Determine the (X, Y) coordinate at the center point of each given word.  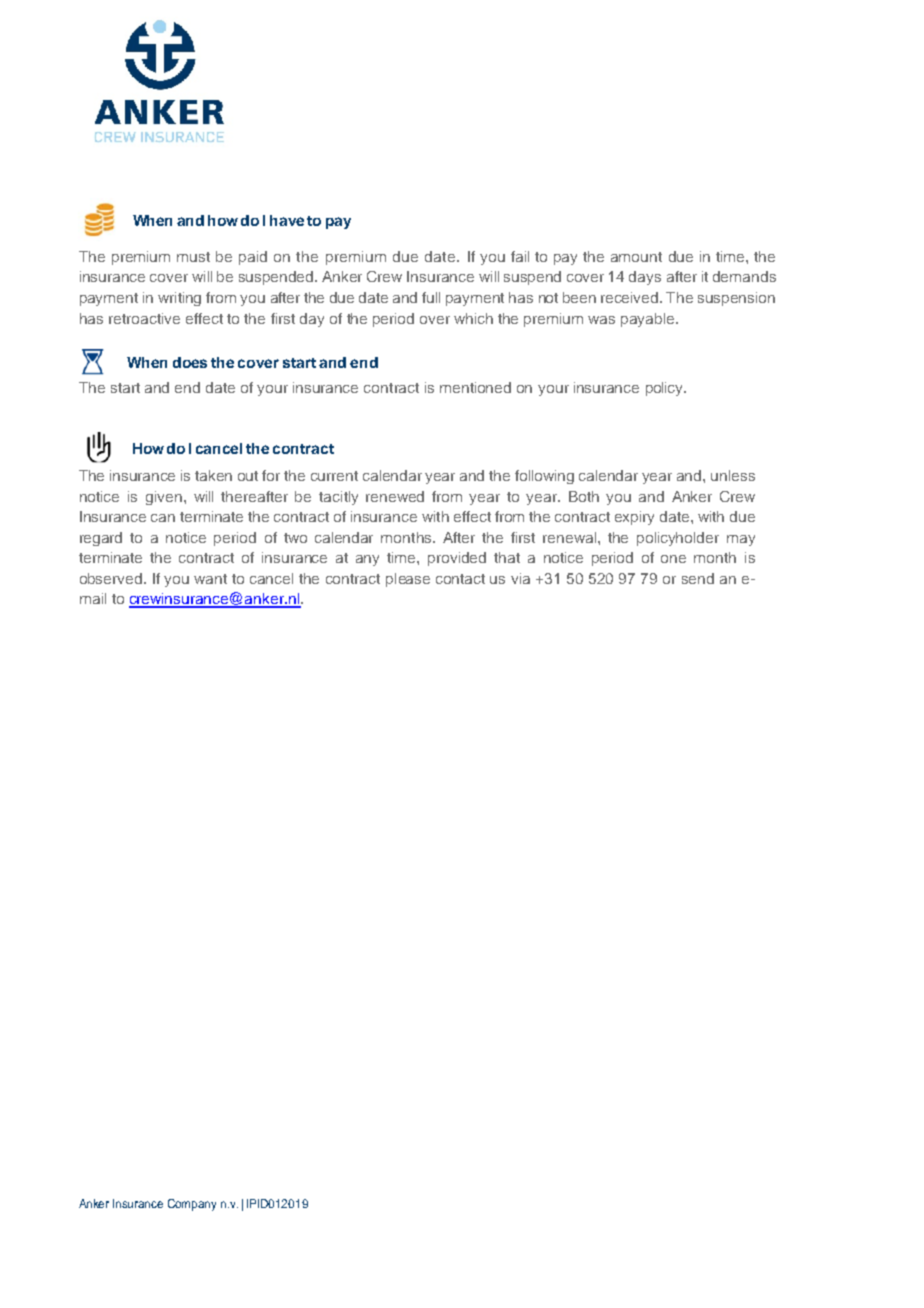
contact (460, 579)
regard (101, 539)
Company (192, 1205)
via (520, 578)
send (698, 578)
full (431, 297)
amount (636, 257)
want (210, 579)
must (193, 257)
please (408, 580)
